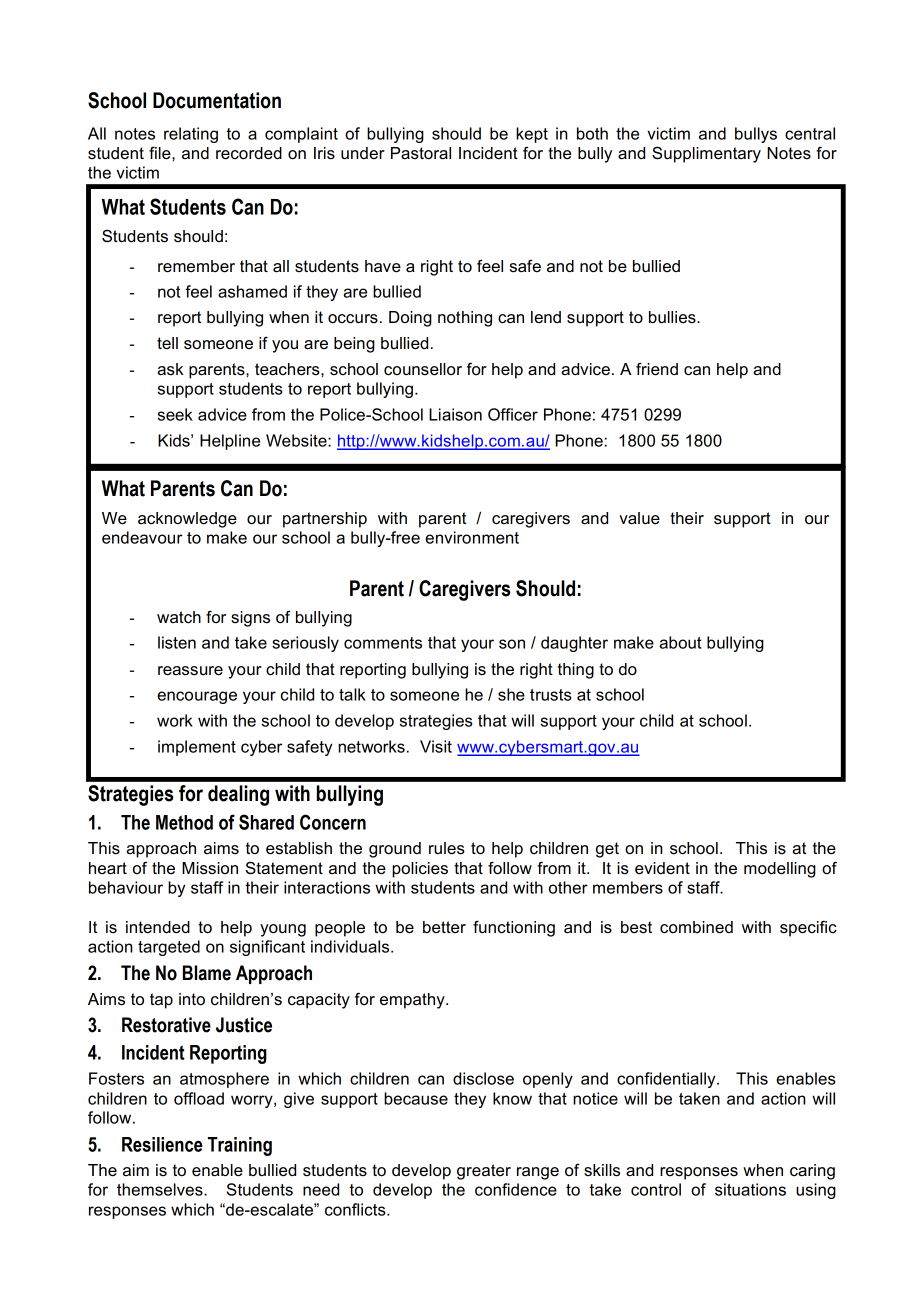 The image size is (924, 1308). Describe the element at coordinates (780, 870) in the screenshot. I see `modelling` at that location.
